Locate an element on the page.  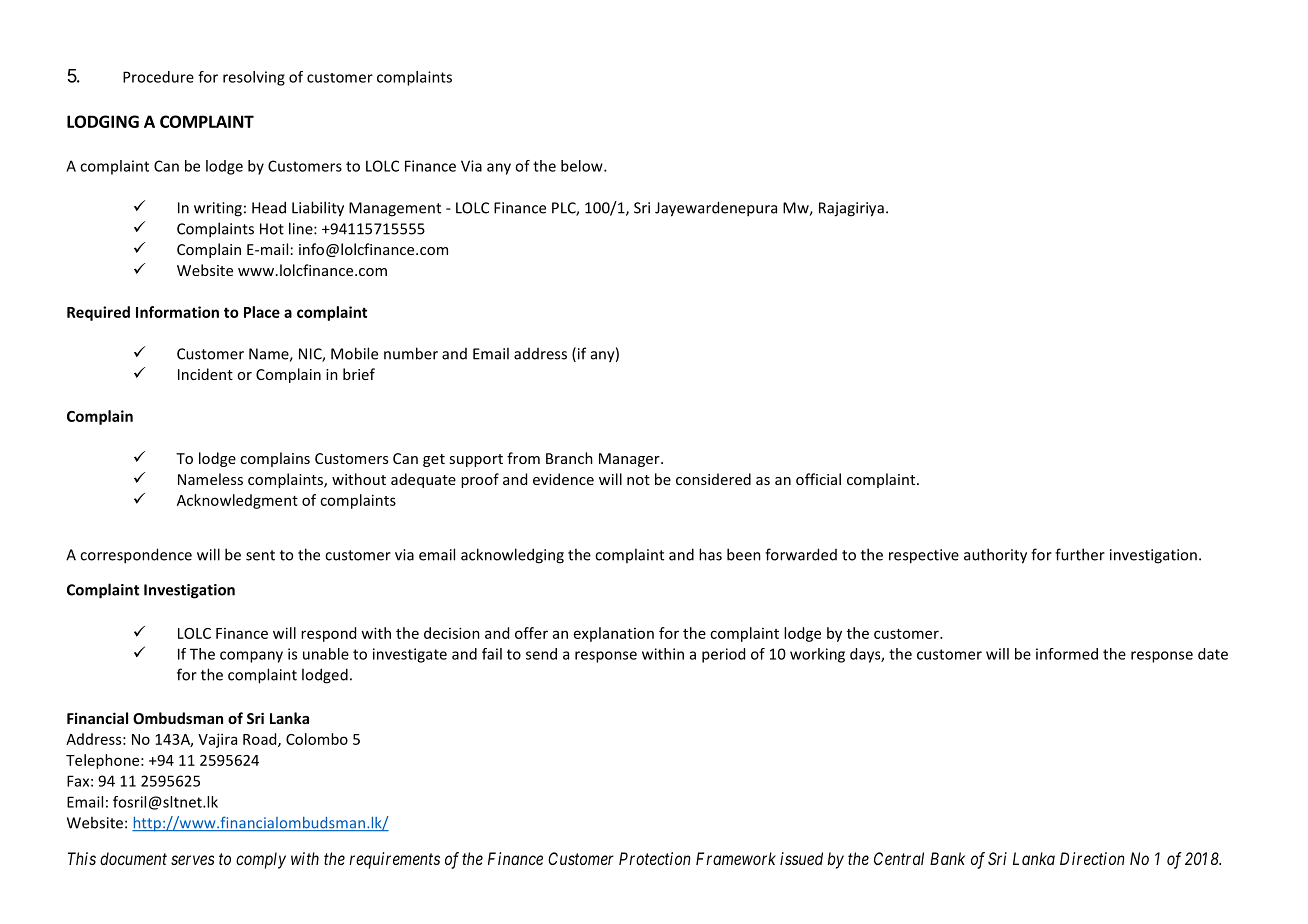
serves is located at coordinates (192, 860).
